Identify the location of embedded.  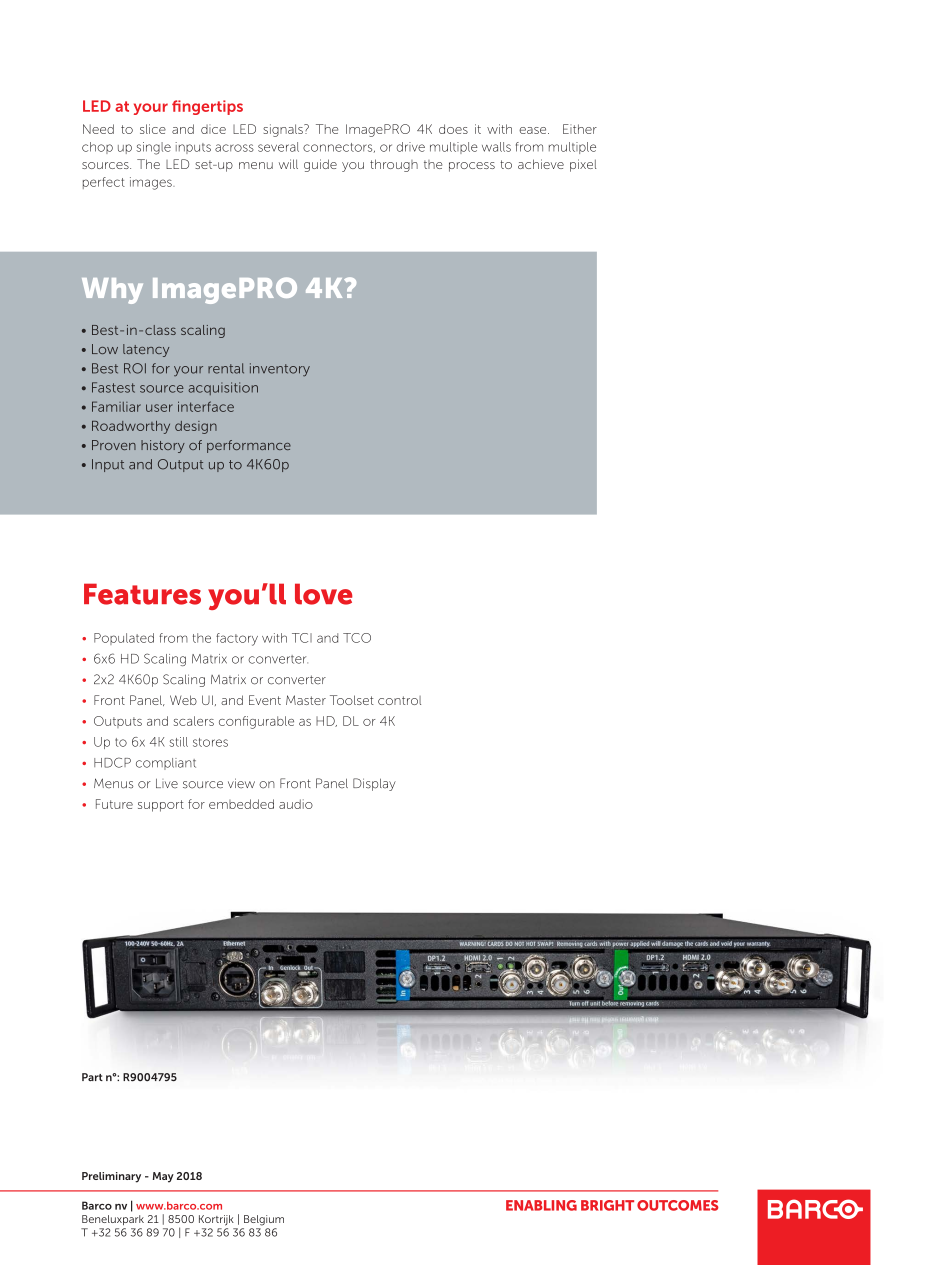
(241, 804).
